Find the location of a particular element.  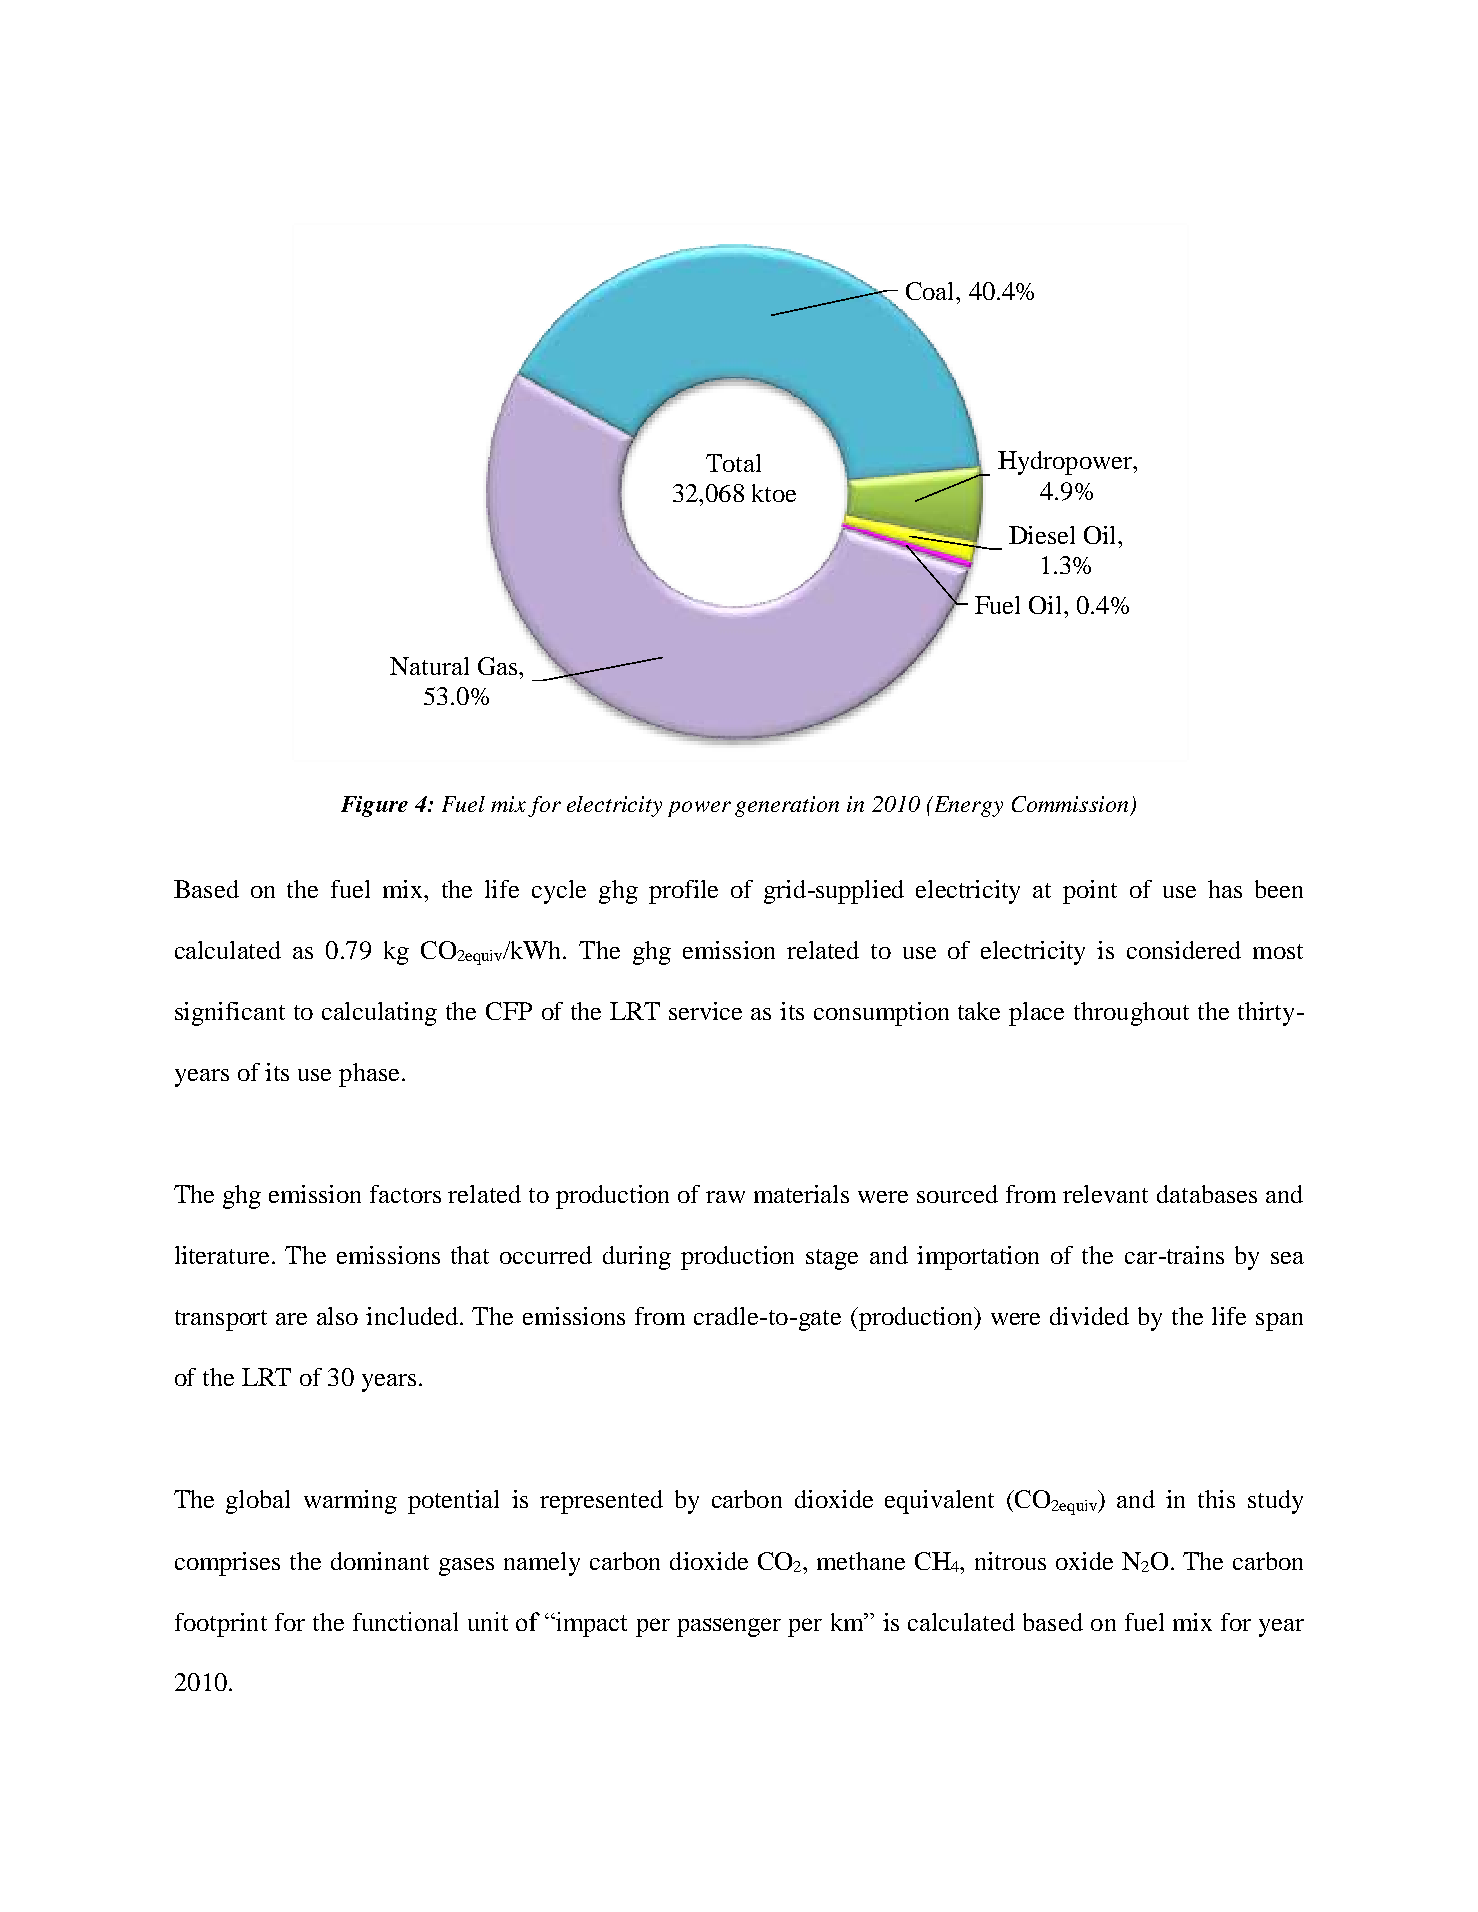

factors is located at coordinates (405, 1194).
